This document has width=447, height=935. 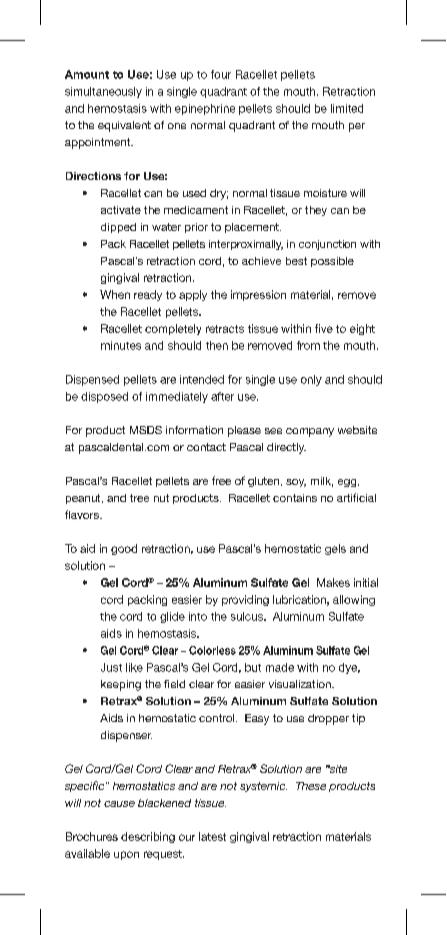 I want to click on simultaneously, so click(x=103, y=92).
